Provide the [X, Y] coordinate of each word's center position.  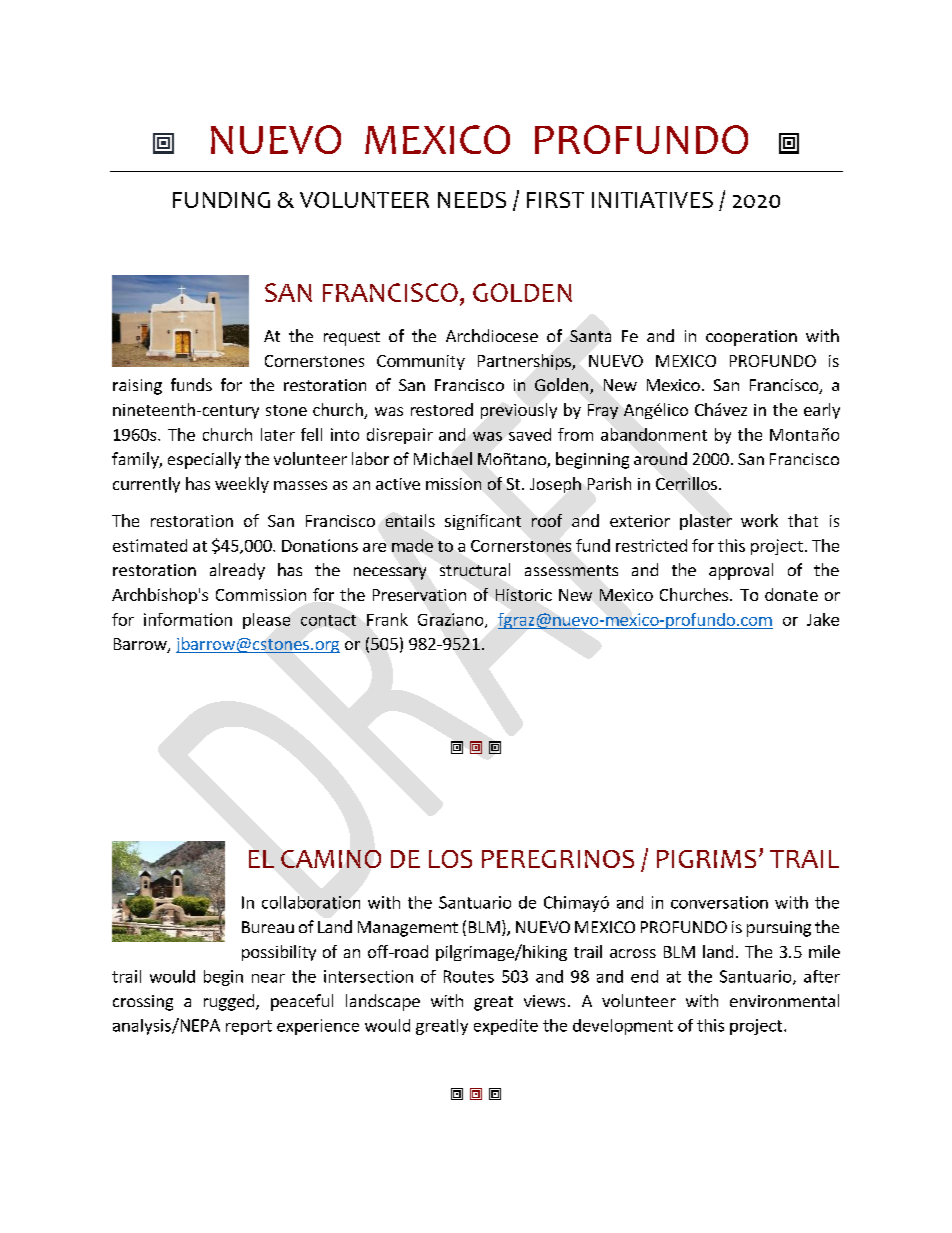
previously [519, 411]
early [822, 411]
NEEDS [472, 200]
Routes [469, 976]
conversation [719, 902]
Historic [524, 595]
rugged [229, 1002]
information [188, 619]
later [278, 434]
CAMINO [331, 859]
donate [791, 594]
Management [408, 929]
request [352, 338]
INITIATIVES [652, 200]
